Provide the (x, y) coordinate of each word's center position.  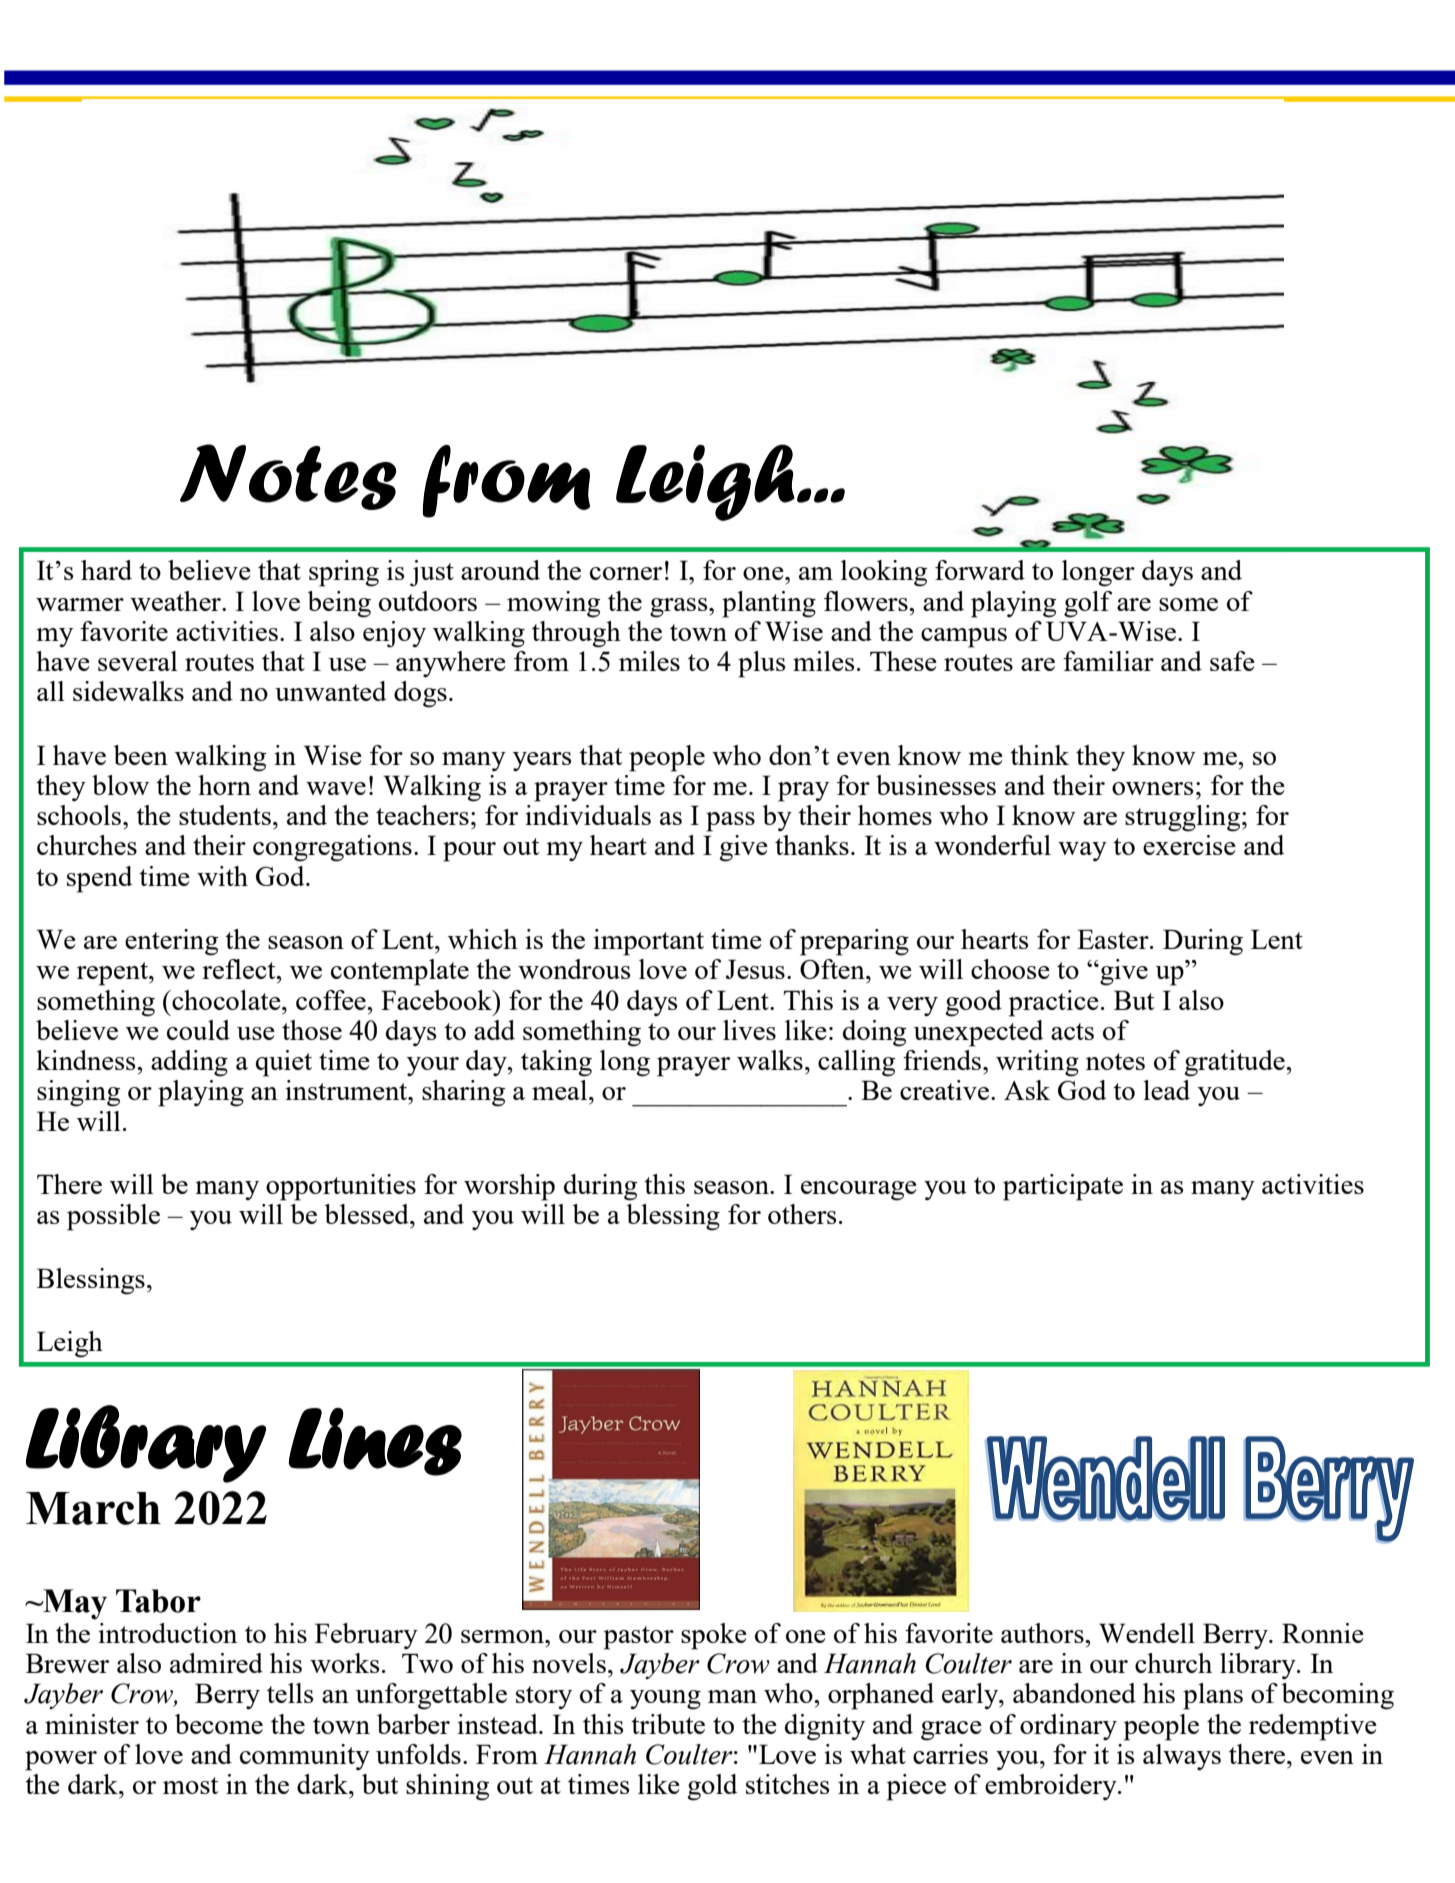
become (219, 1724)
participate (1063, 1187)
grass (680, 608)
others (802, 1214)
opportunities (341, 1187)
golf (1088, 604)
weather (176, 601)
